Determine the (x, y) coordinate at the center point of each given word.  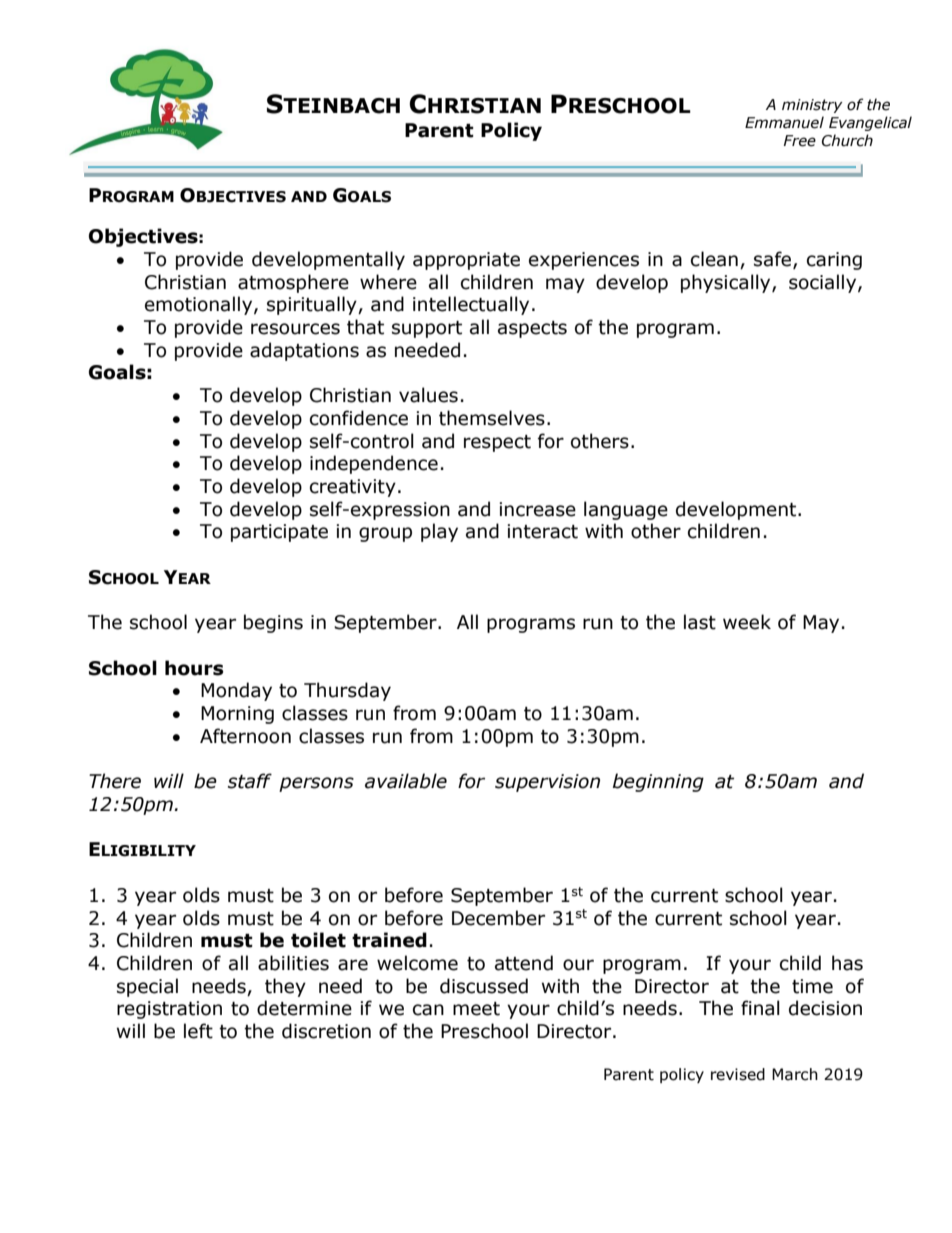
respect (497, 443)
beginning (658, 782)
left (198, 1031)
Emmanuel (784, 122)
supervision (547, 783)
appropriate (466, 261)
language (626, 510)
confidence (359, 418)
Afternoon (245, 736)
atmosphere (293, 283)
